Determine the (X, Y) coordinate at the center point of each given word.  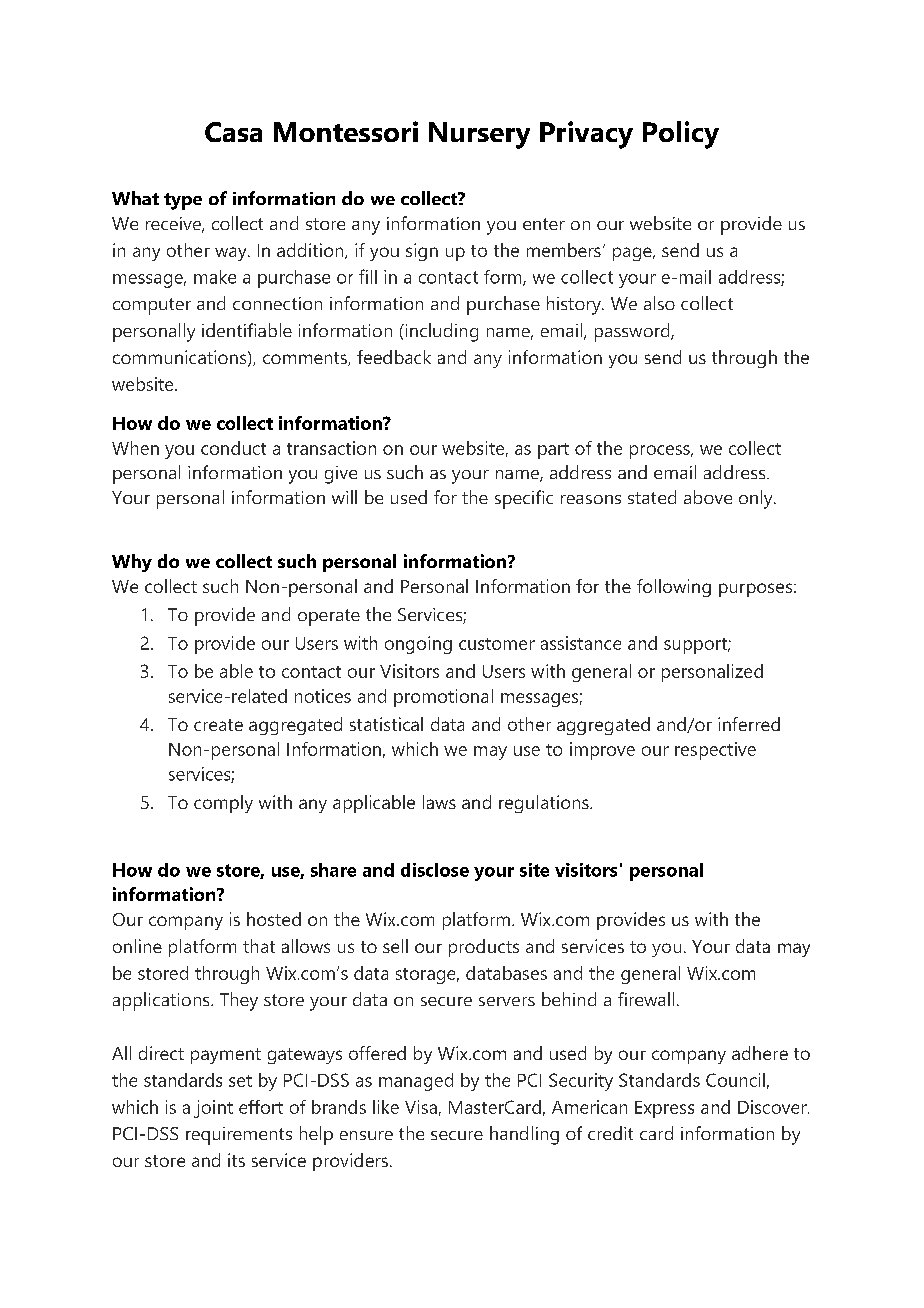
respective (715, 751)
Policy (681, 135)
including (440, 332)
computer (152, 306)
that (259, 946)
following (674, 588)
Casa (233, 132)
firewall (646, 999)
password (633, 332)
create (218, 725)
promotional (443, 698)
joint (213, 1109)
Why (132, 563)
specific (524, 499)
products (484, 948)
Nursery (479, 135)
